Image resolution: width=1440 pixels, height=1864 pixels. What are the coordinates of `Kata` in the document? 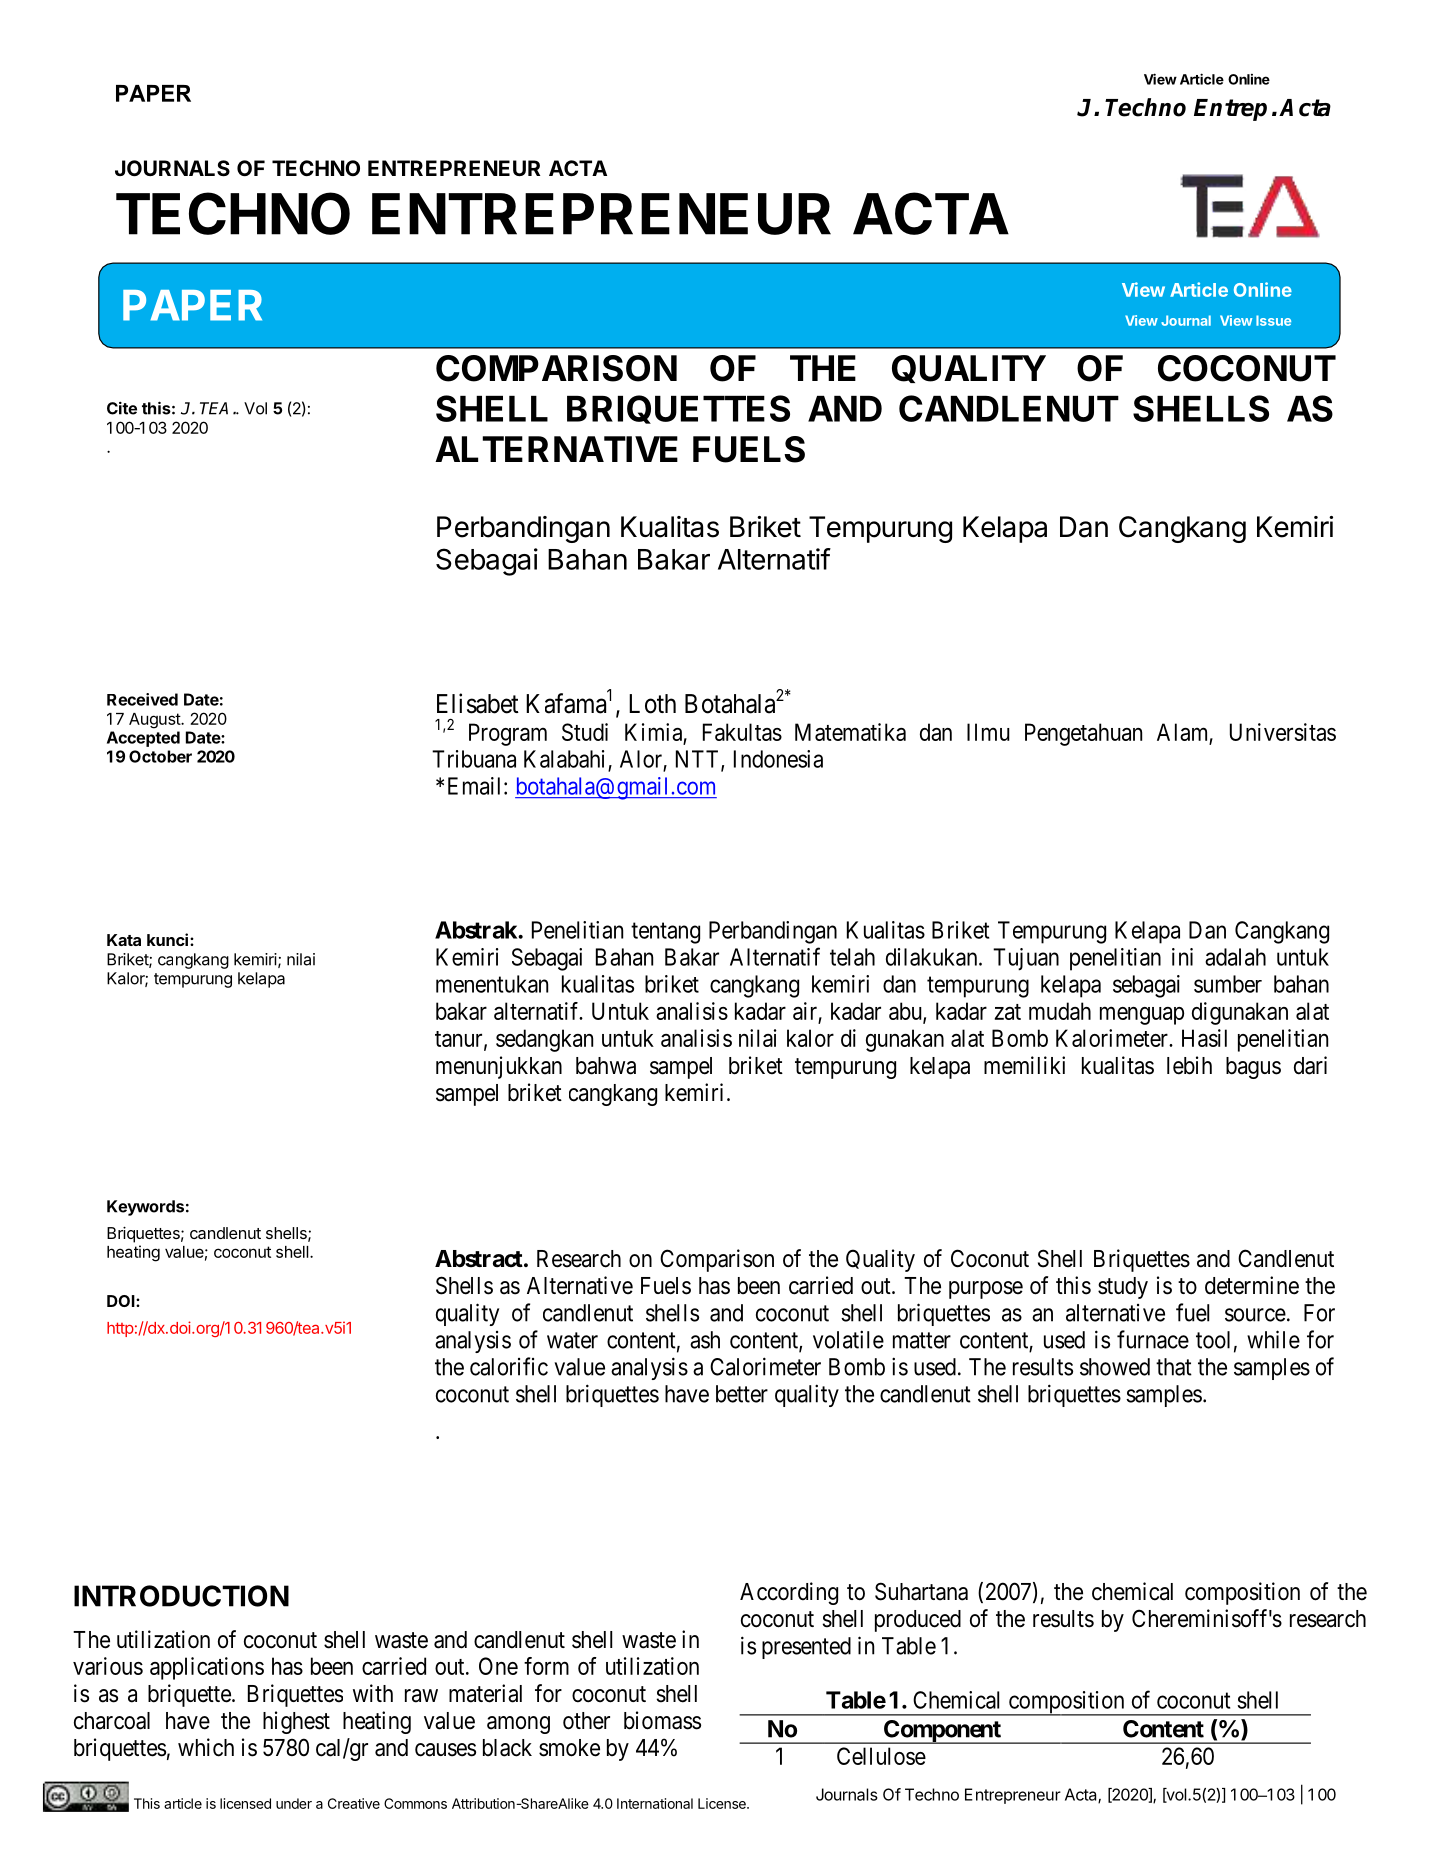 It's located at (124, 940).
